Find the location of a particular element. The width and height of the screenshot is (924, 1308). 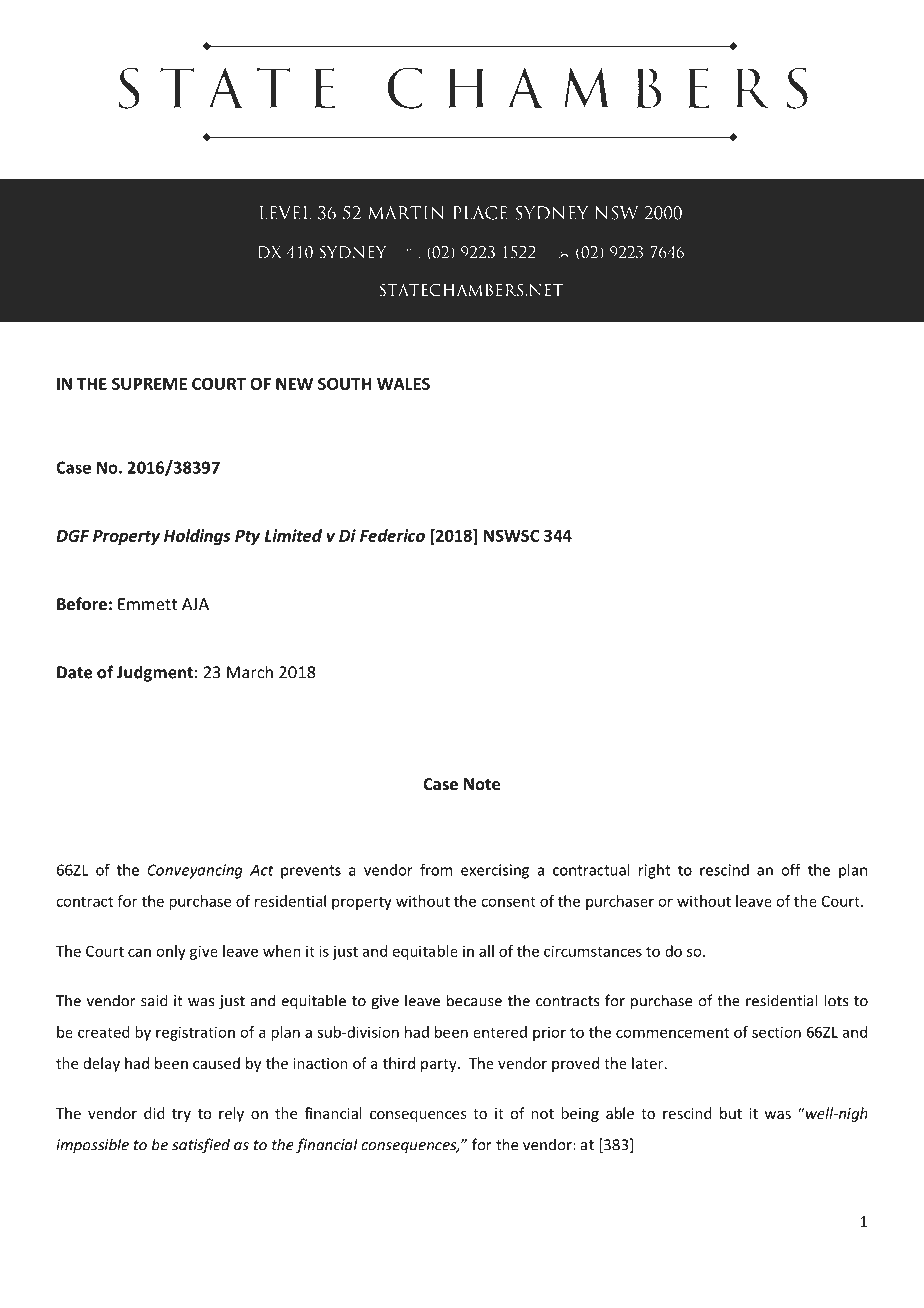

did is located at coordinates (154, 1113).
